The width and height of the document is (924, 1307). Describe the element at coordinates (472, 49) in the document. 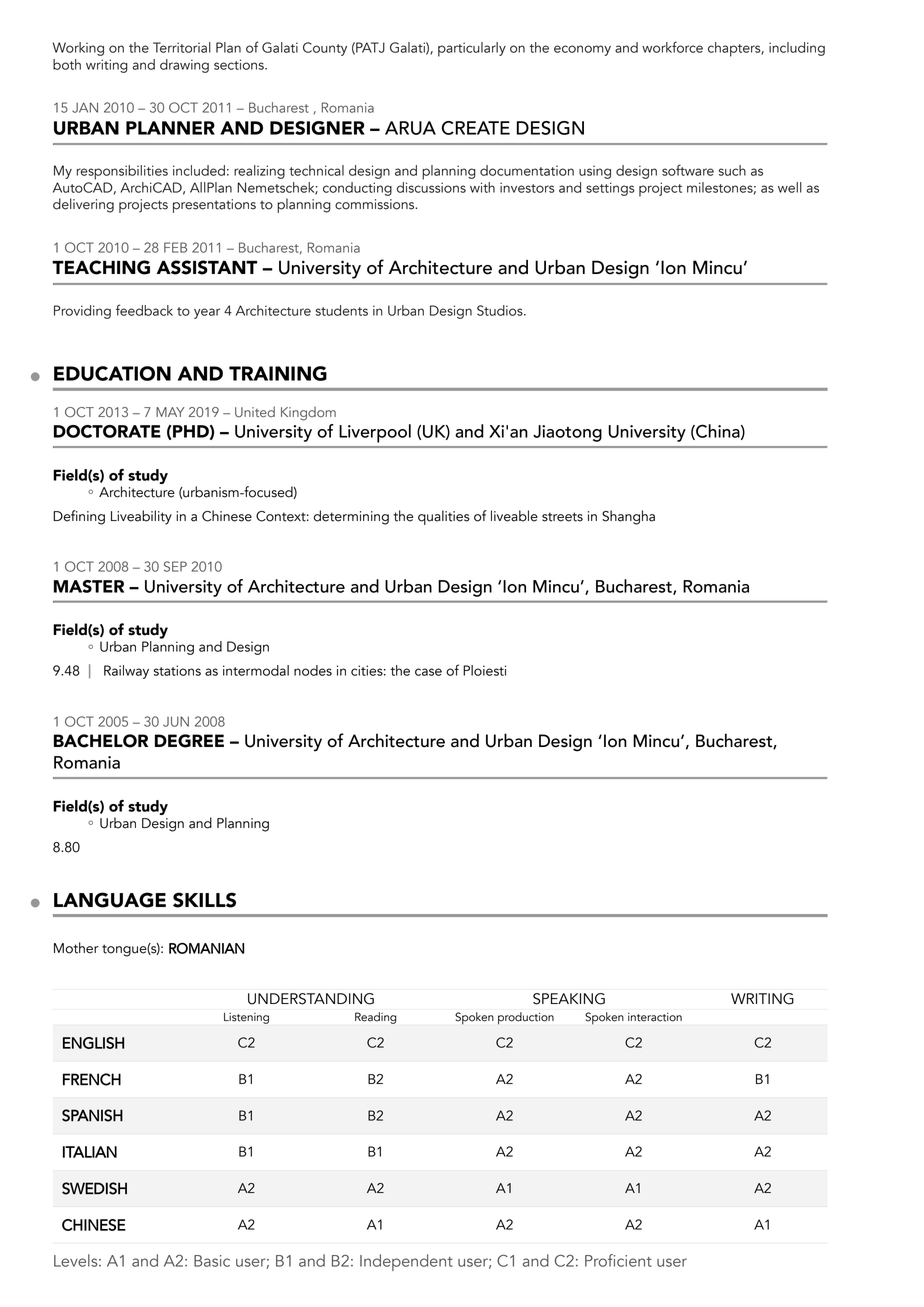

I see `particularly` at that location.
